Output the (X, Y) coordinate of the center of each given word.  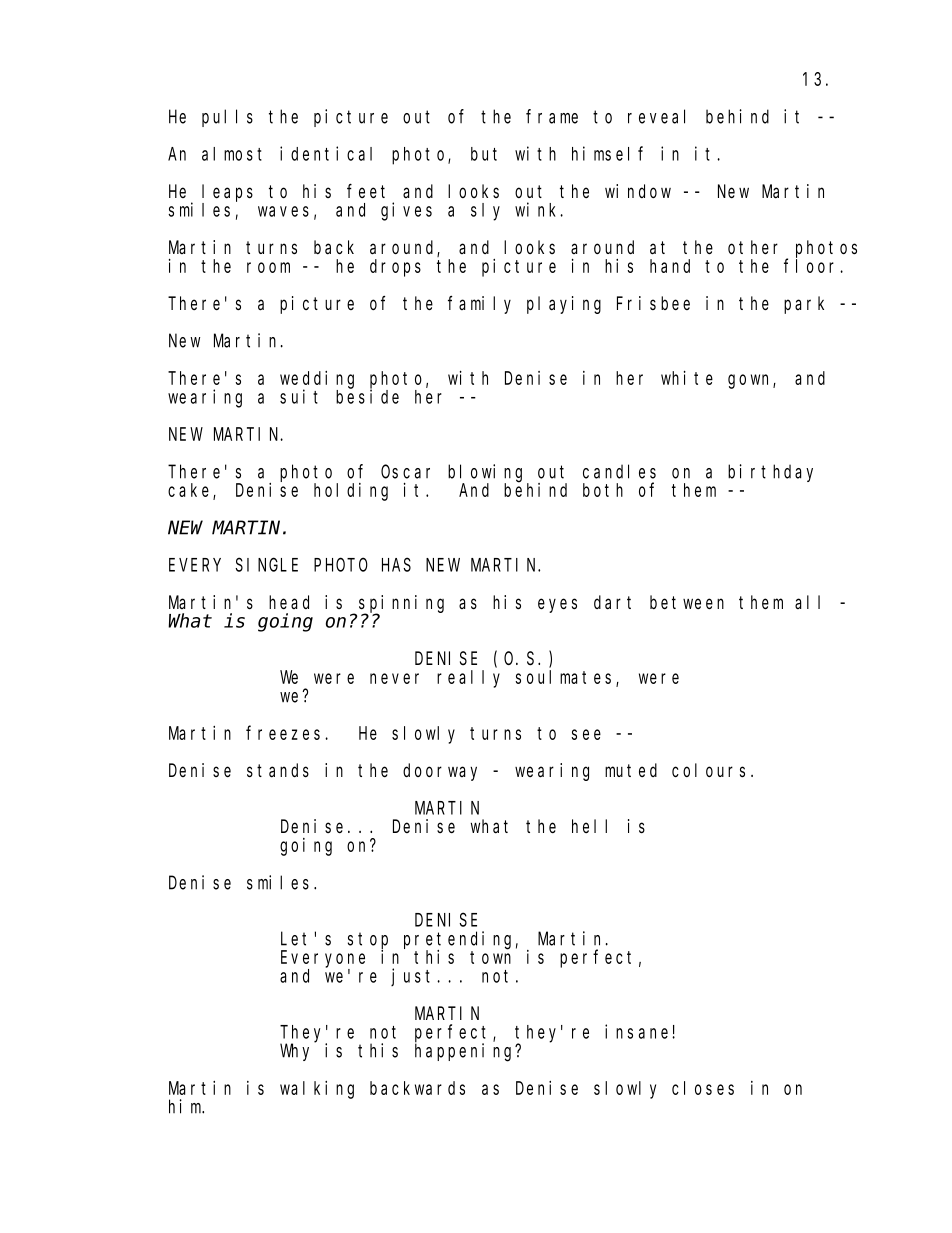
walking (317, 1090)
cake (191, 491)
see (586, 734)
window (638, 191)
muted (631, 770)
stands (278, 770)
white (687, 377)
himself (607, 153)
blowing (488, 474)
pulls (227, 118)
